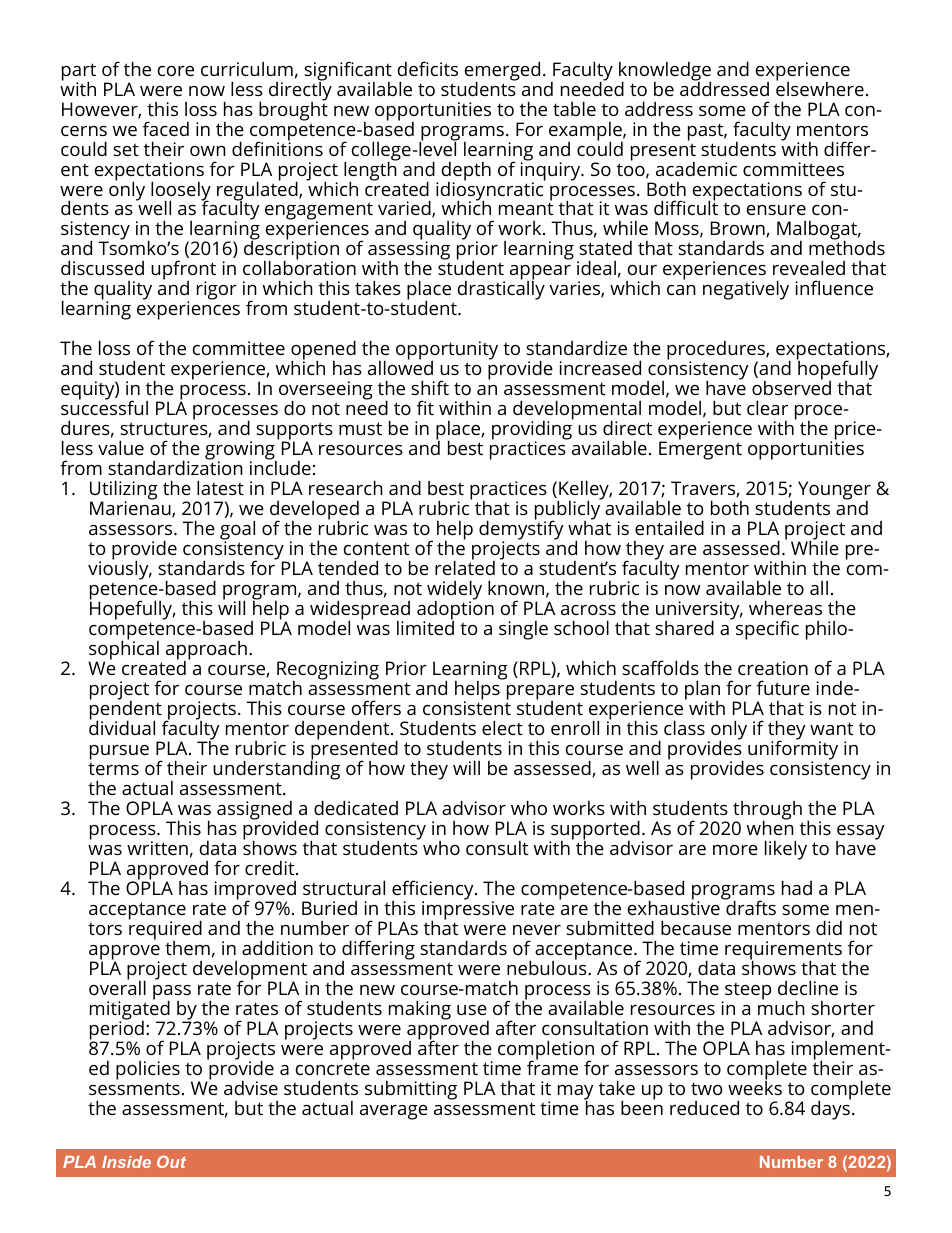 This screenshot has width=952, height=1233. What do you see at coordinates (820, 87) in the screenshot?
I see `elsewhere` at bounding box center [820, 87].
